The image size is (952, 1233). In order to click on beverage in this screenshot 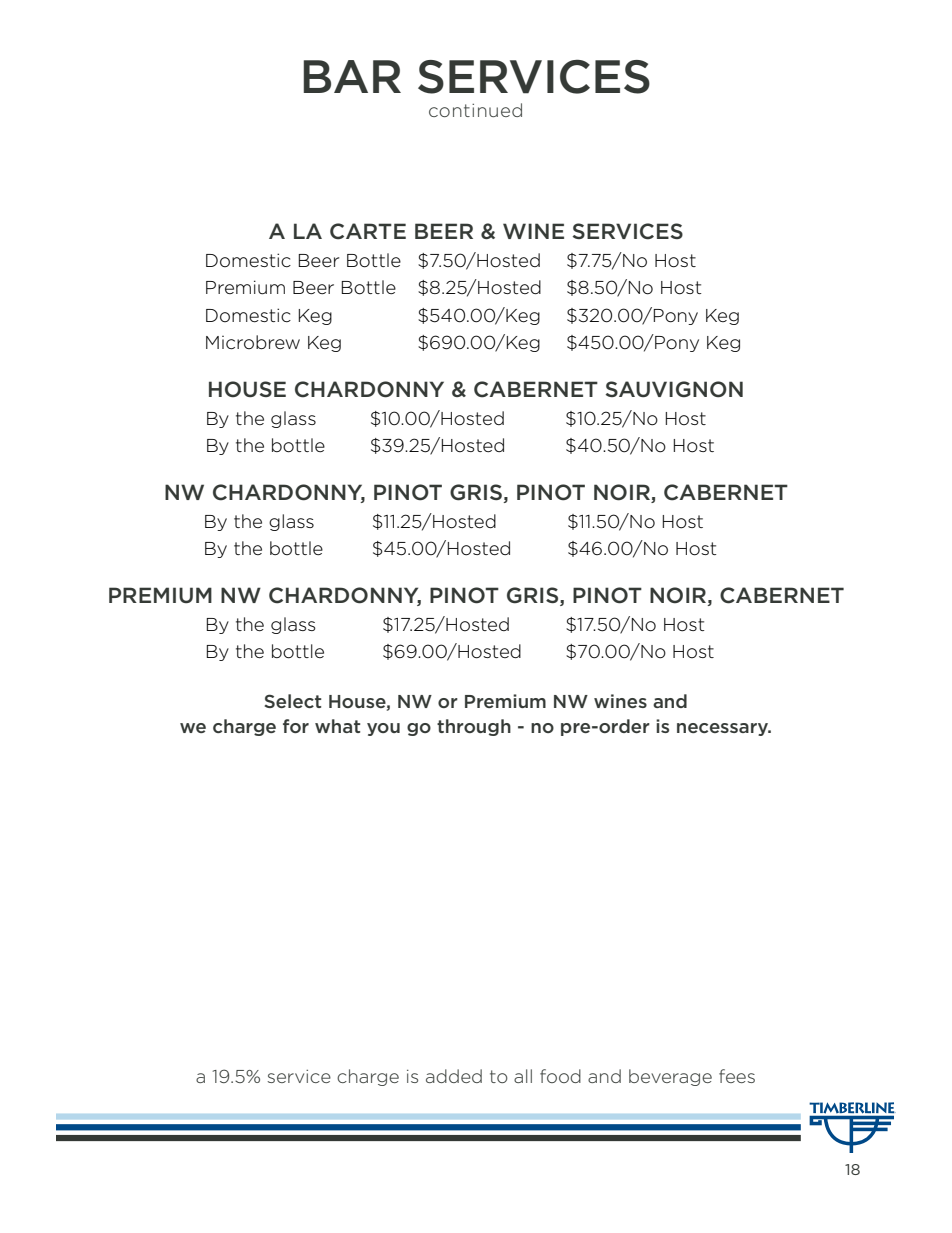, I will do `click(670, 1077)`.
